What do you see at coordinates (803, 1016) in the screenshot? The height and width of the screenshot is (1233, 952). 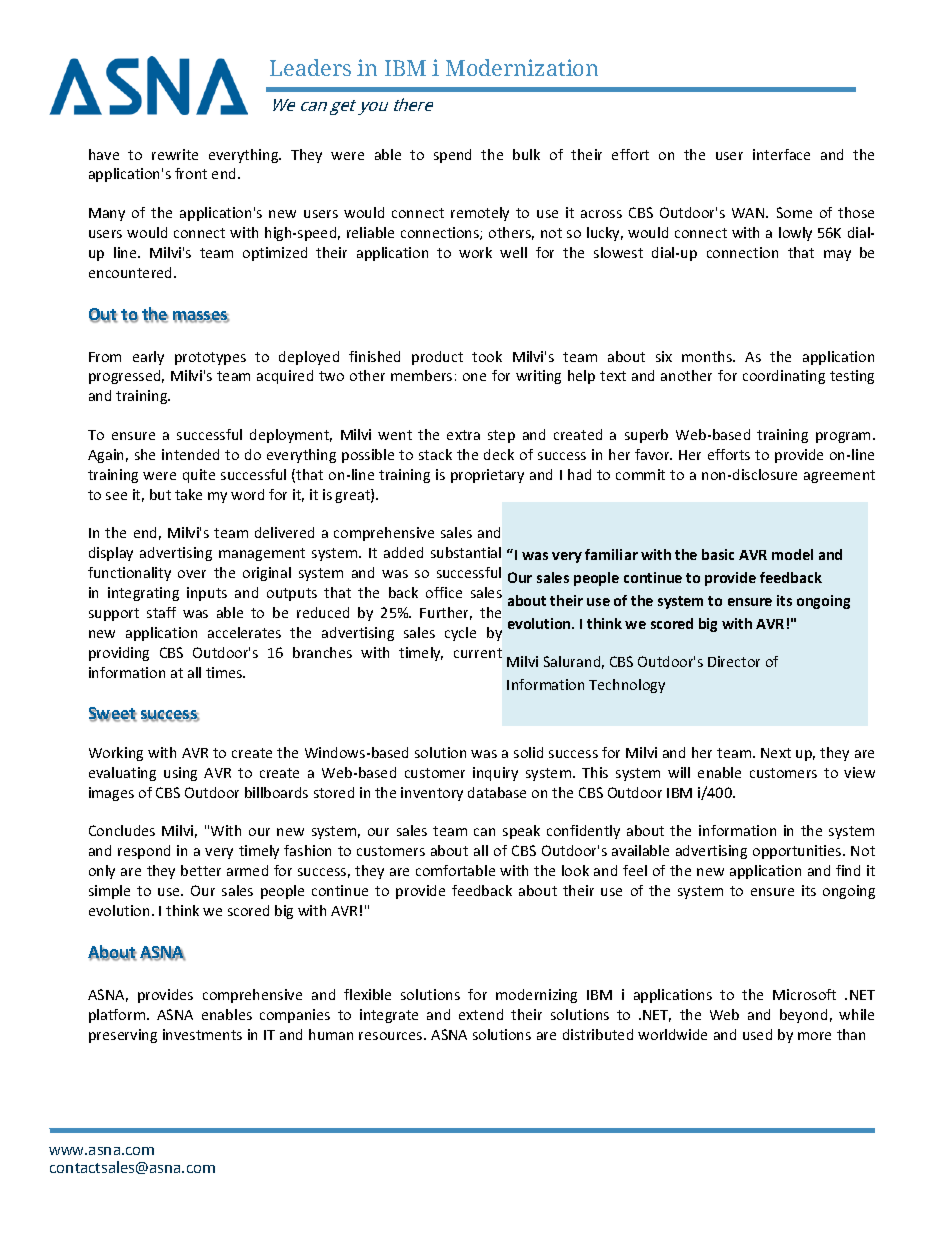 I see `beyond` at bounding box center [803, 1016].
